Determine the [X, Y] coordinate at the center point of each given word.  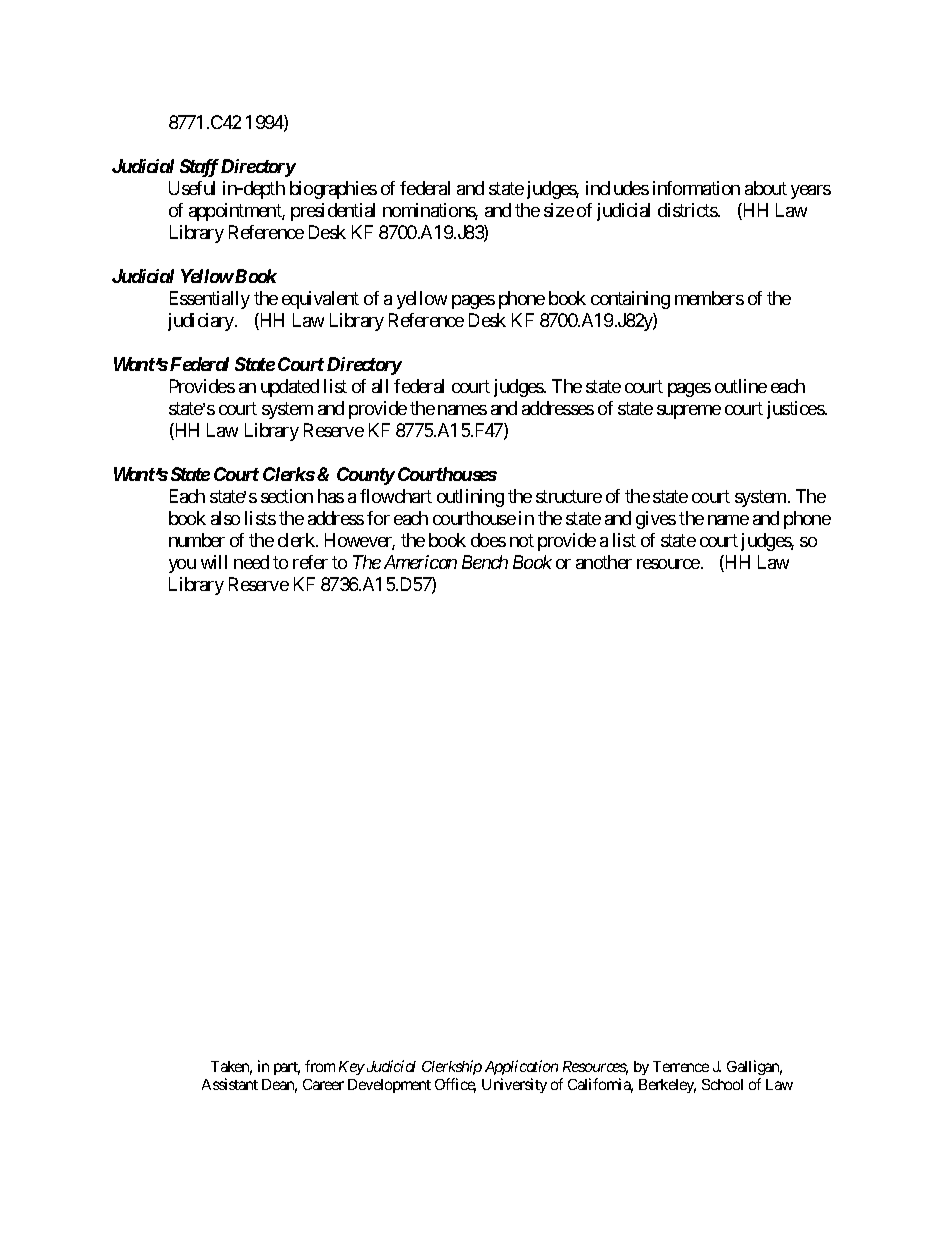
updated [290, 388]
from [320, 1066]
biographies [333, 190]
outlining [470, 498]
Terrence [681, 1066]
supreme [689, 412]
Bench [485, 562]
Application [521, 1067]
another [604, 562]
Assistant [230, 1084]
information [696, 188]
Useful [192, 188]
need [251, 562]
